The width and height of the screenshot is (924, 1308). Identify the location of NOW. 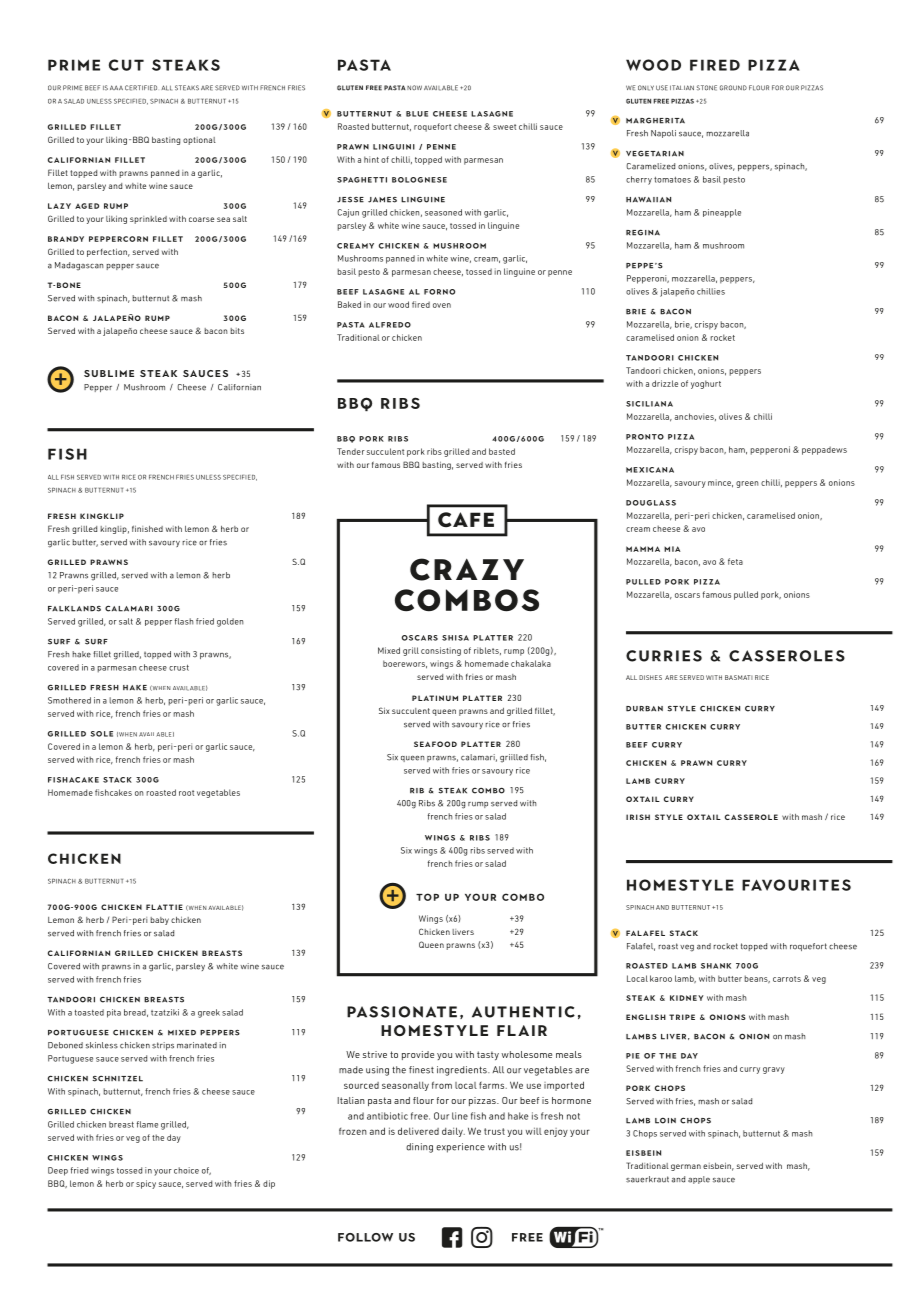
(413, 87).
